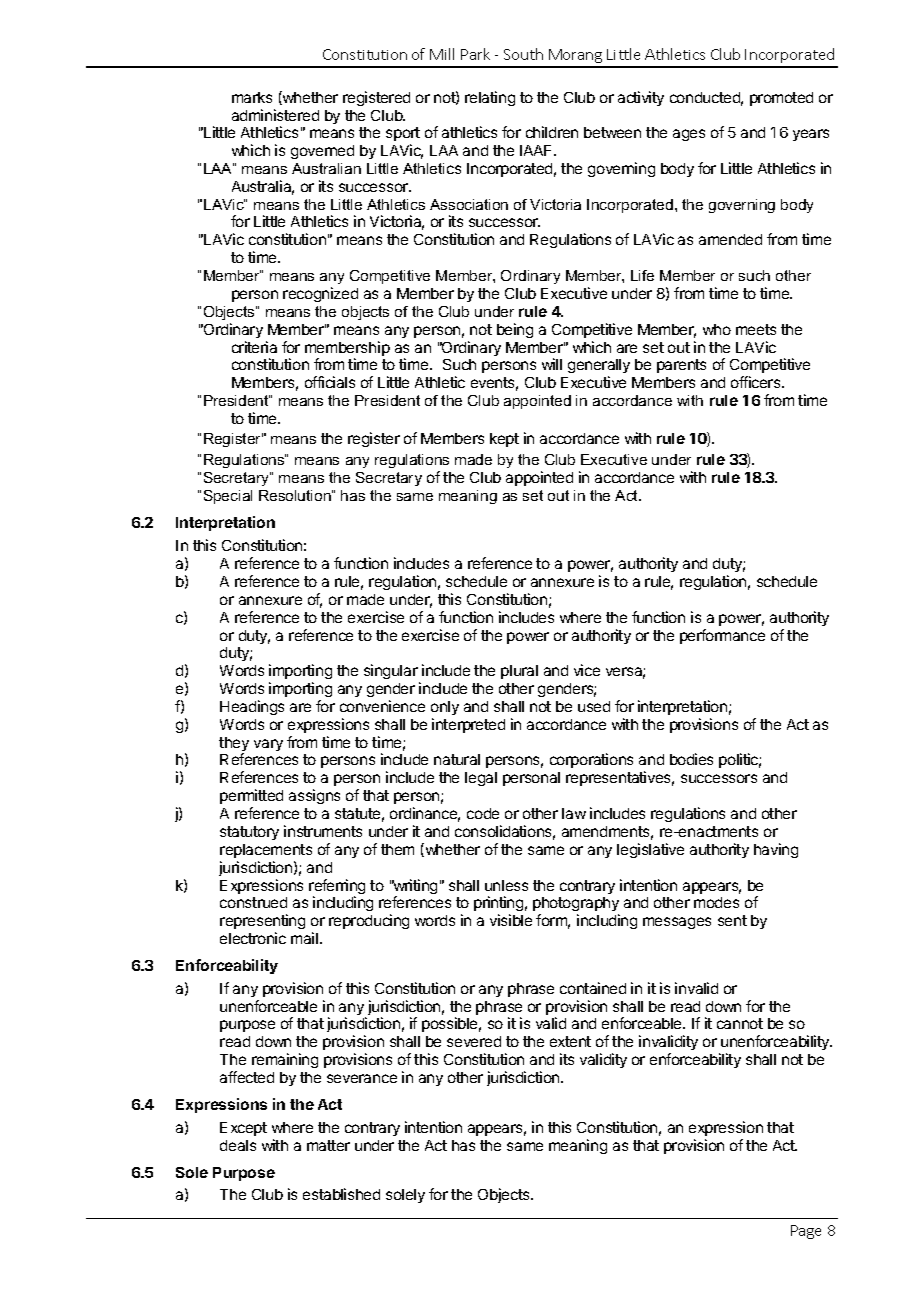 Image resolution: width=924 pixels, height=1307 pixels. I want to click on relating, so click(490, 98).
